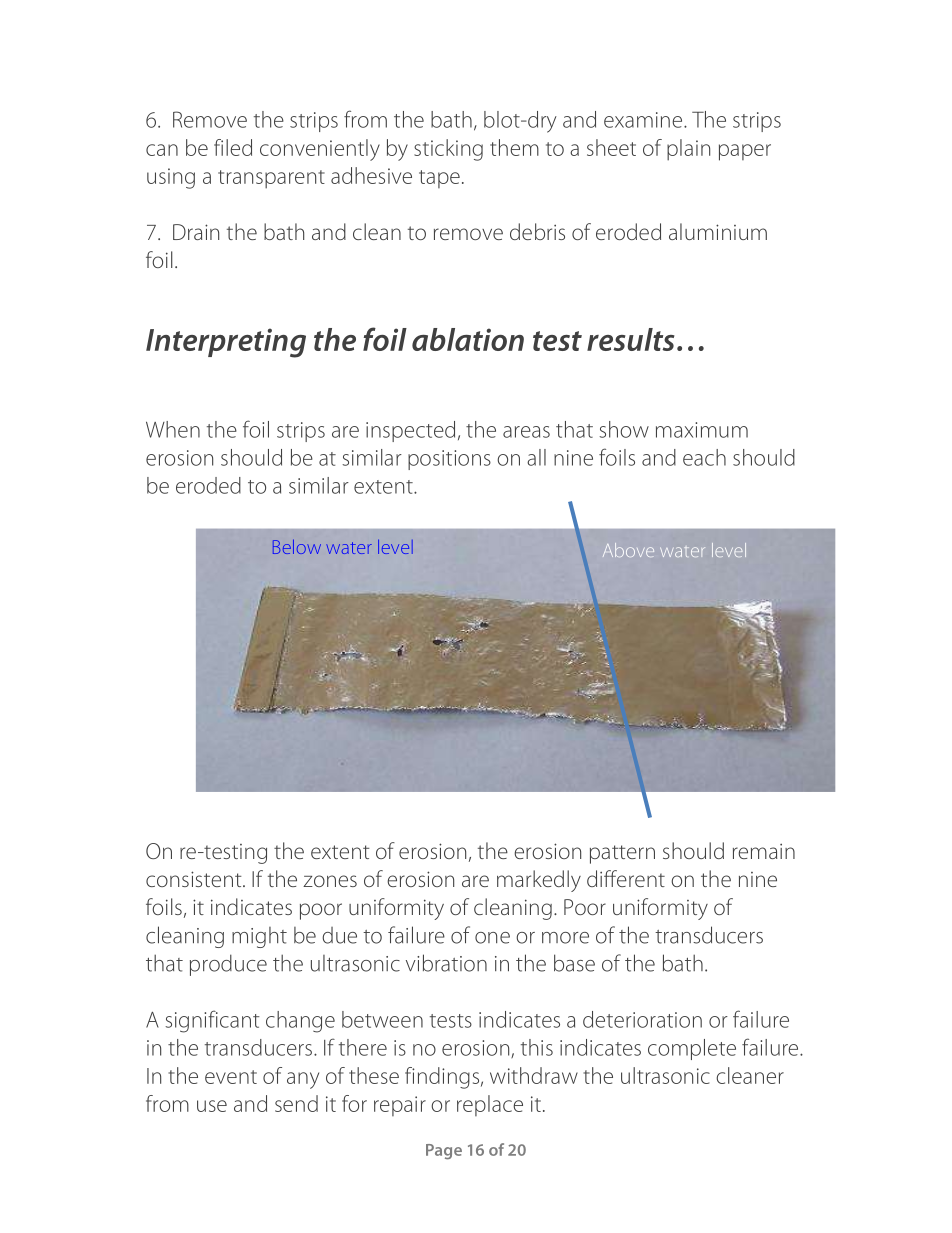  I want to click on replace, so click(490, 1105).
